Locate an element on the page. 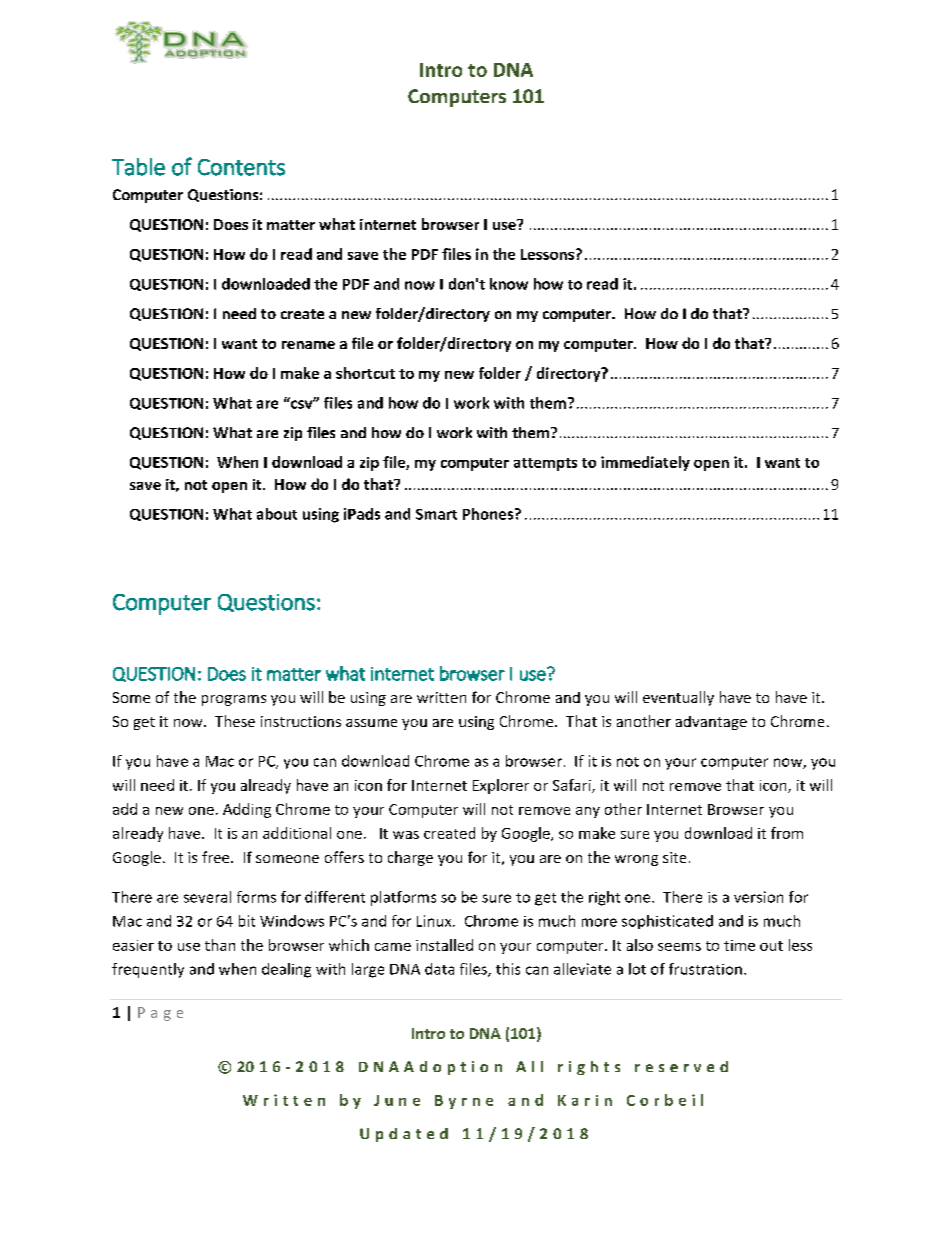 The height and width of the page is (1233, 952). than is located at coordinates (220, 945).
